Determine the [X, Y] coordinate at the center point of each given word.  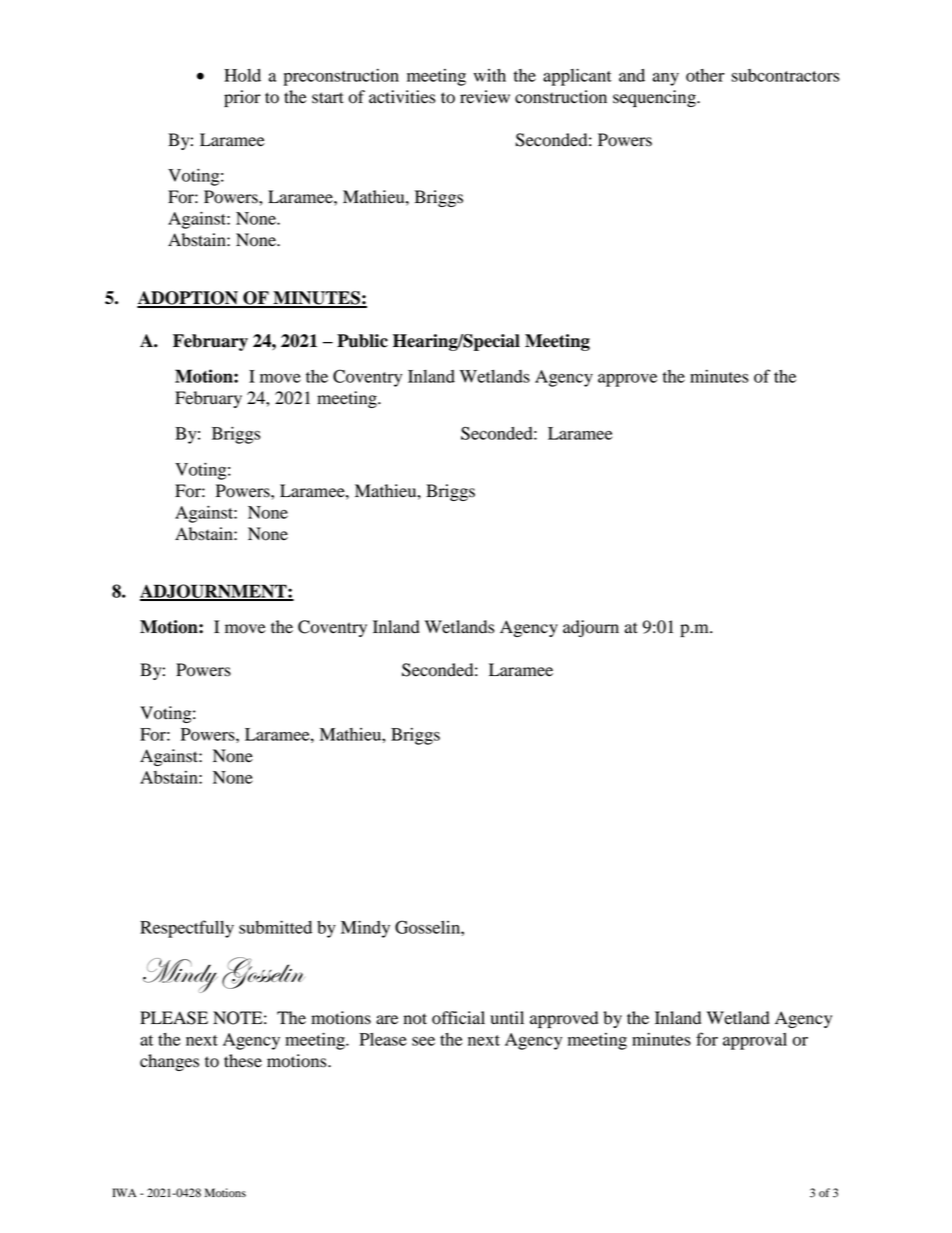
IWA [124, 1192]
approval [755, 1041]
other [705, 75]
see [423, 1041]
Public [362, 341]
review [485, 97]
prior [242, 98]
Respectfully [187, 929]
